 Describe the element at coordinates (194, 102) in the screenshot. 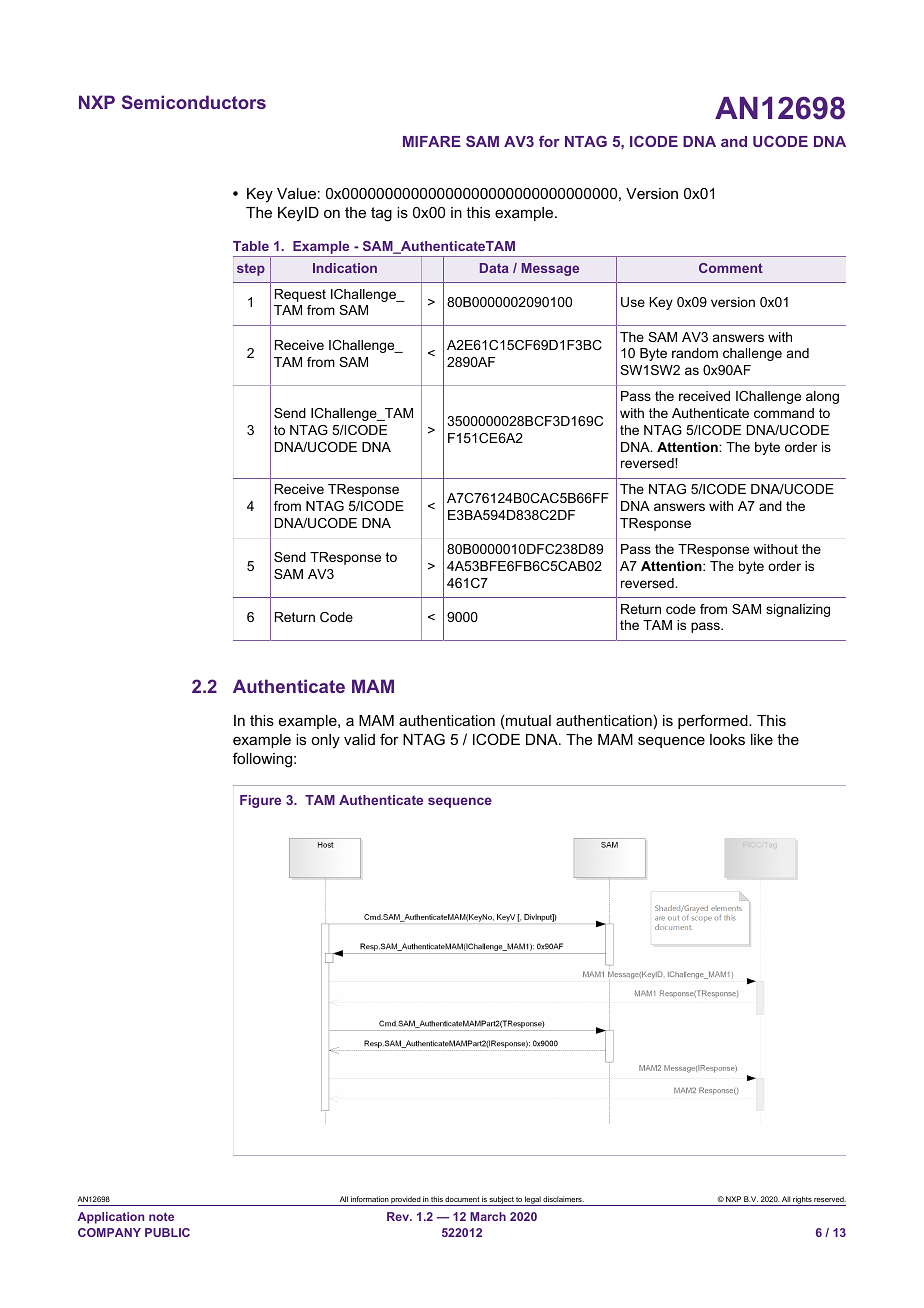

I see `Semiconductors` at that location.
